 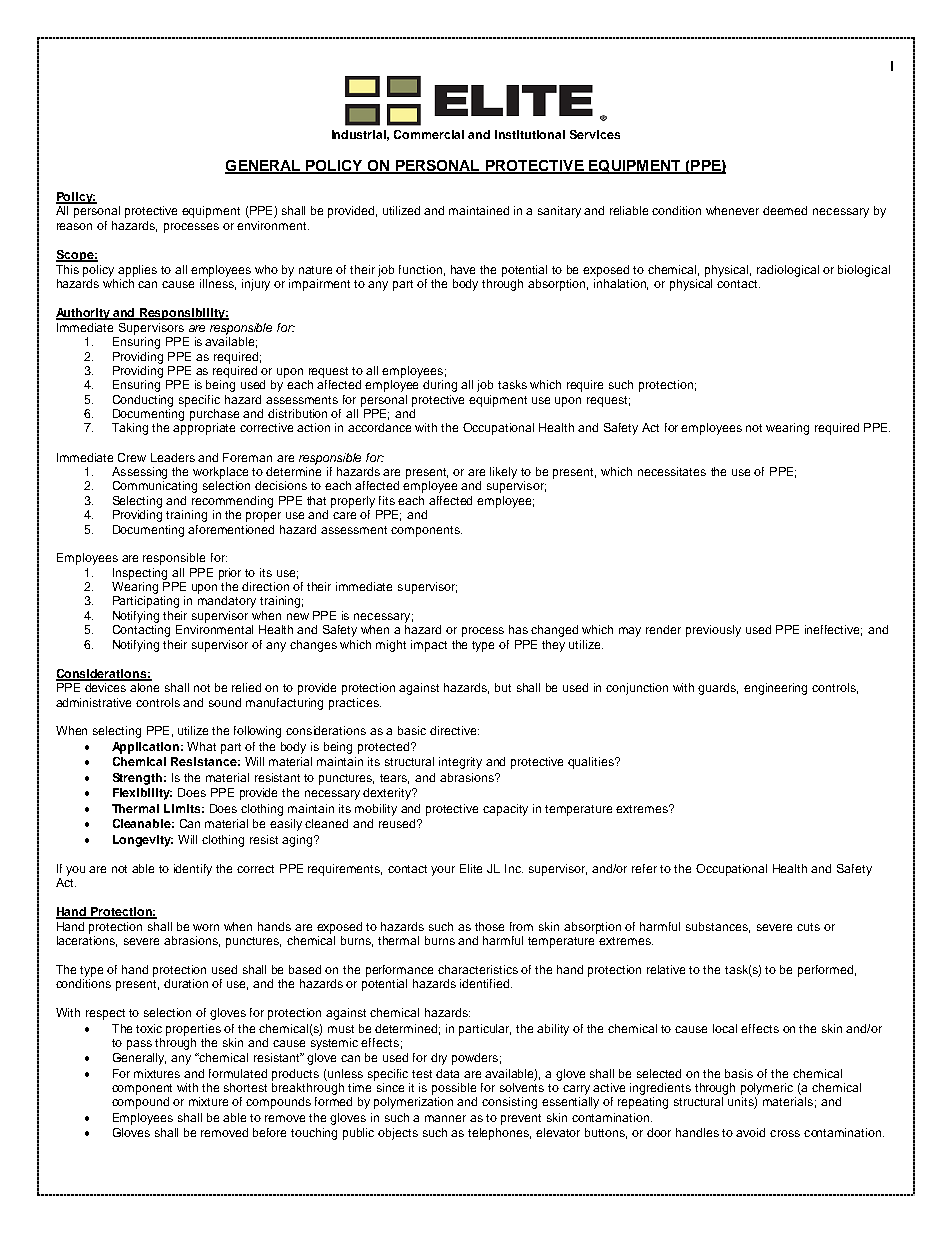 I want to click on engineering, so click(x=775, y=689).
